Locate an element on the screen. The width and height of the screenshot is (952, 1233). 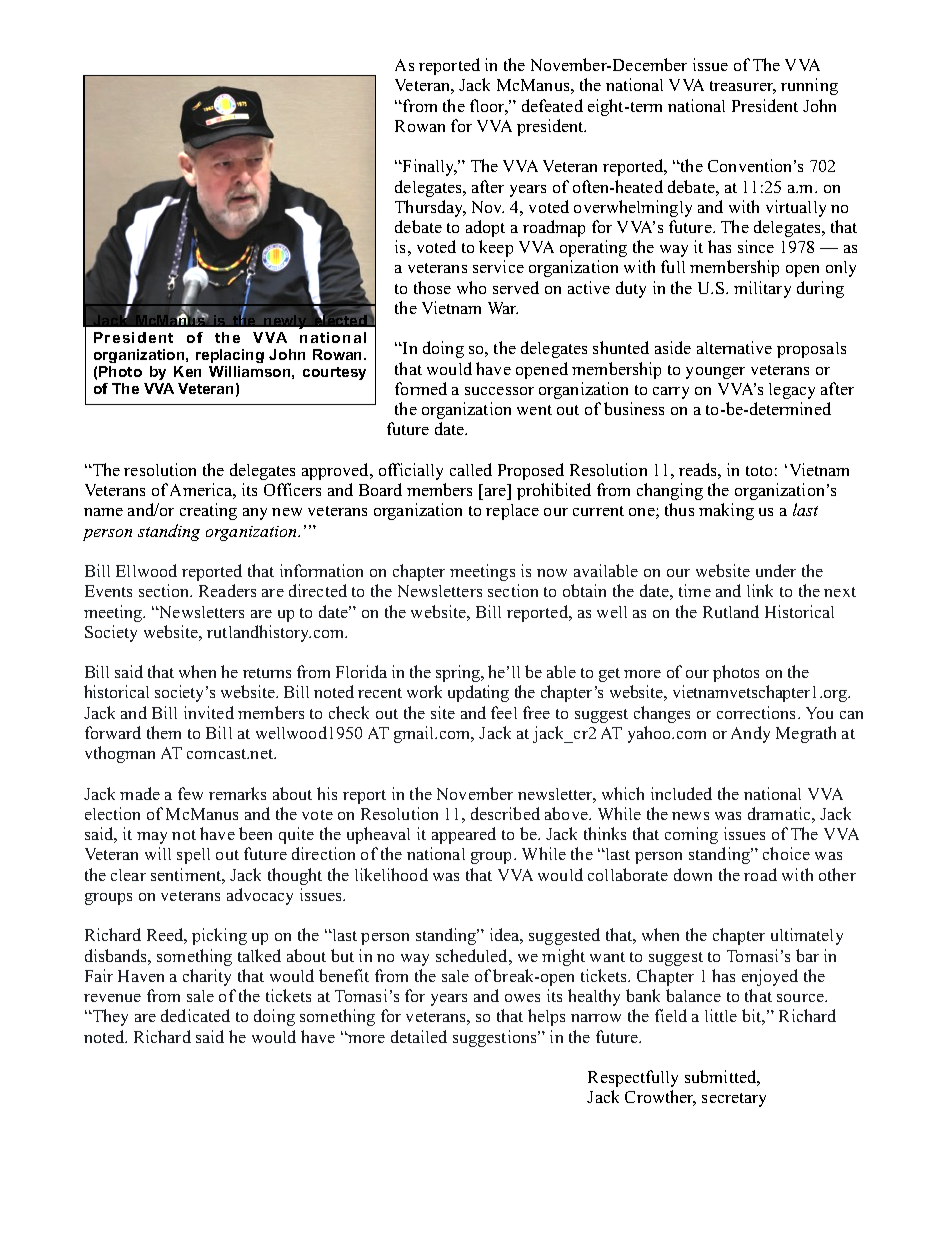
them is located at coordinates (164, 732).
